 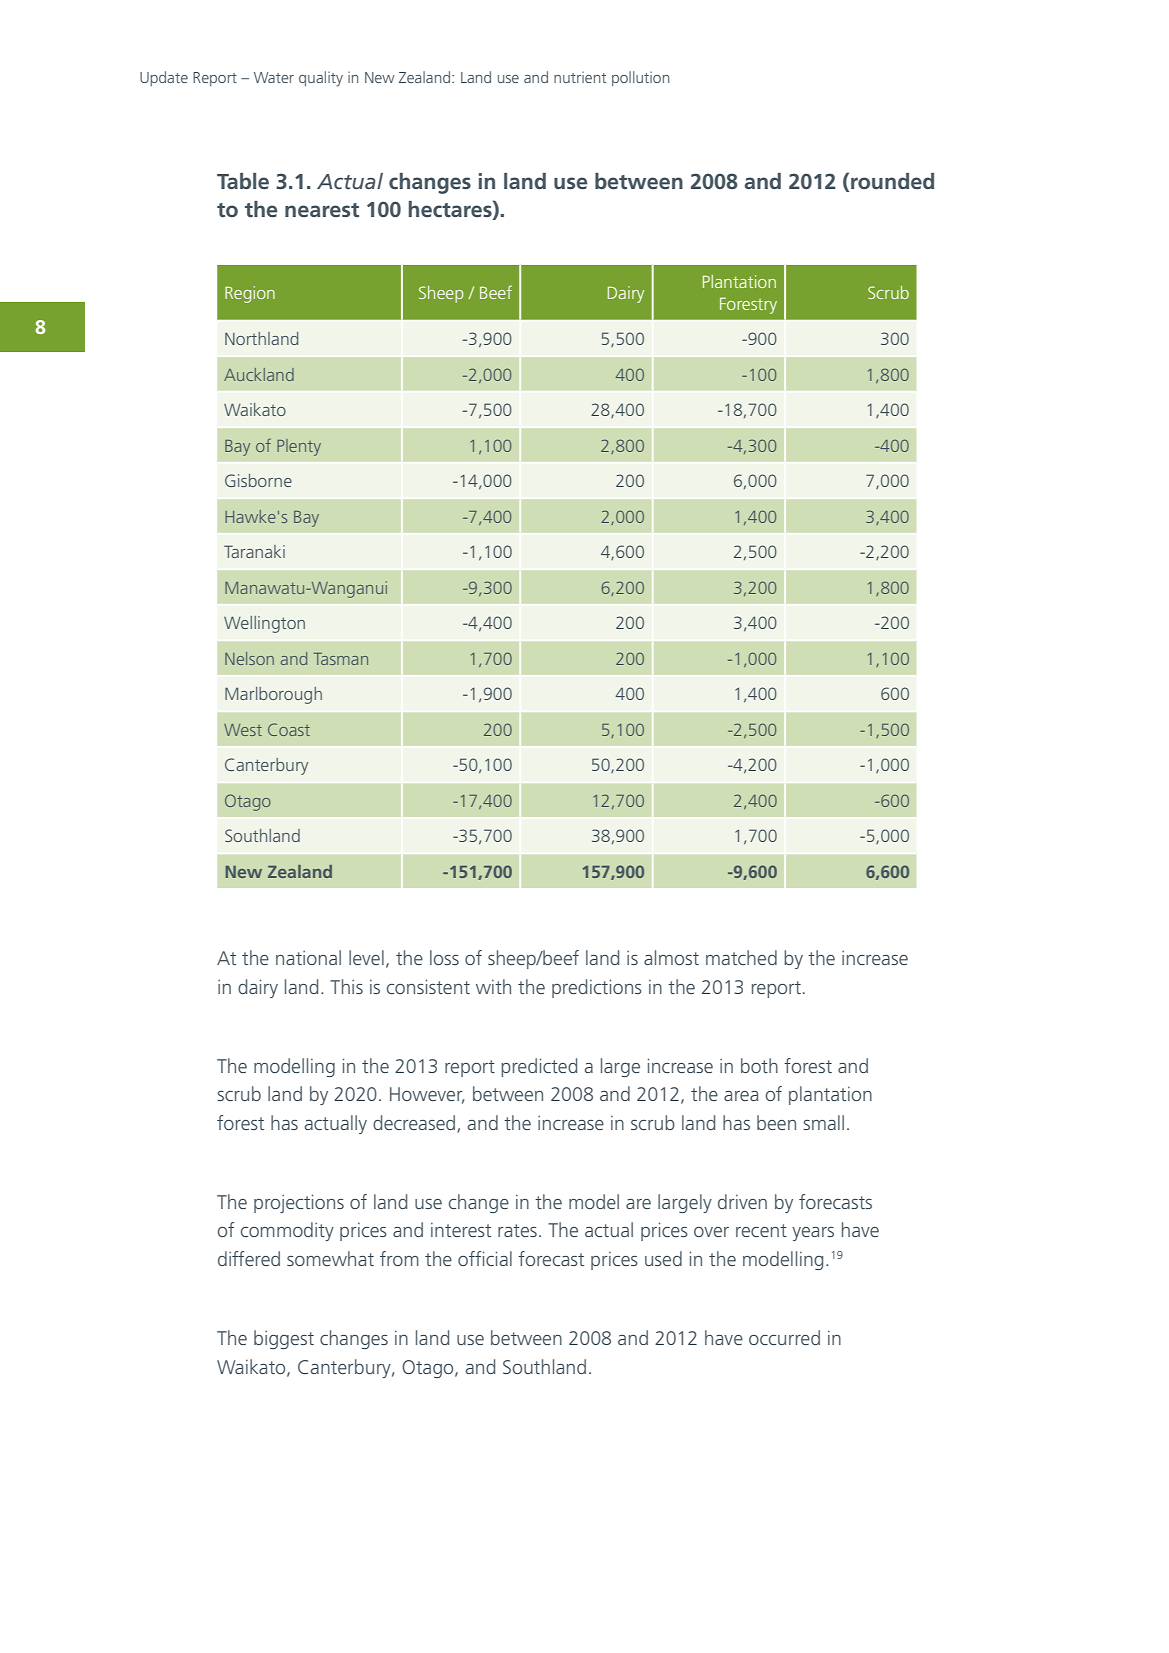 I want to click on nutrient, so click(x=580, y=77).
